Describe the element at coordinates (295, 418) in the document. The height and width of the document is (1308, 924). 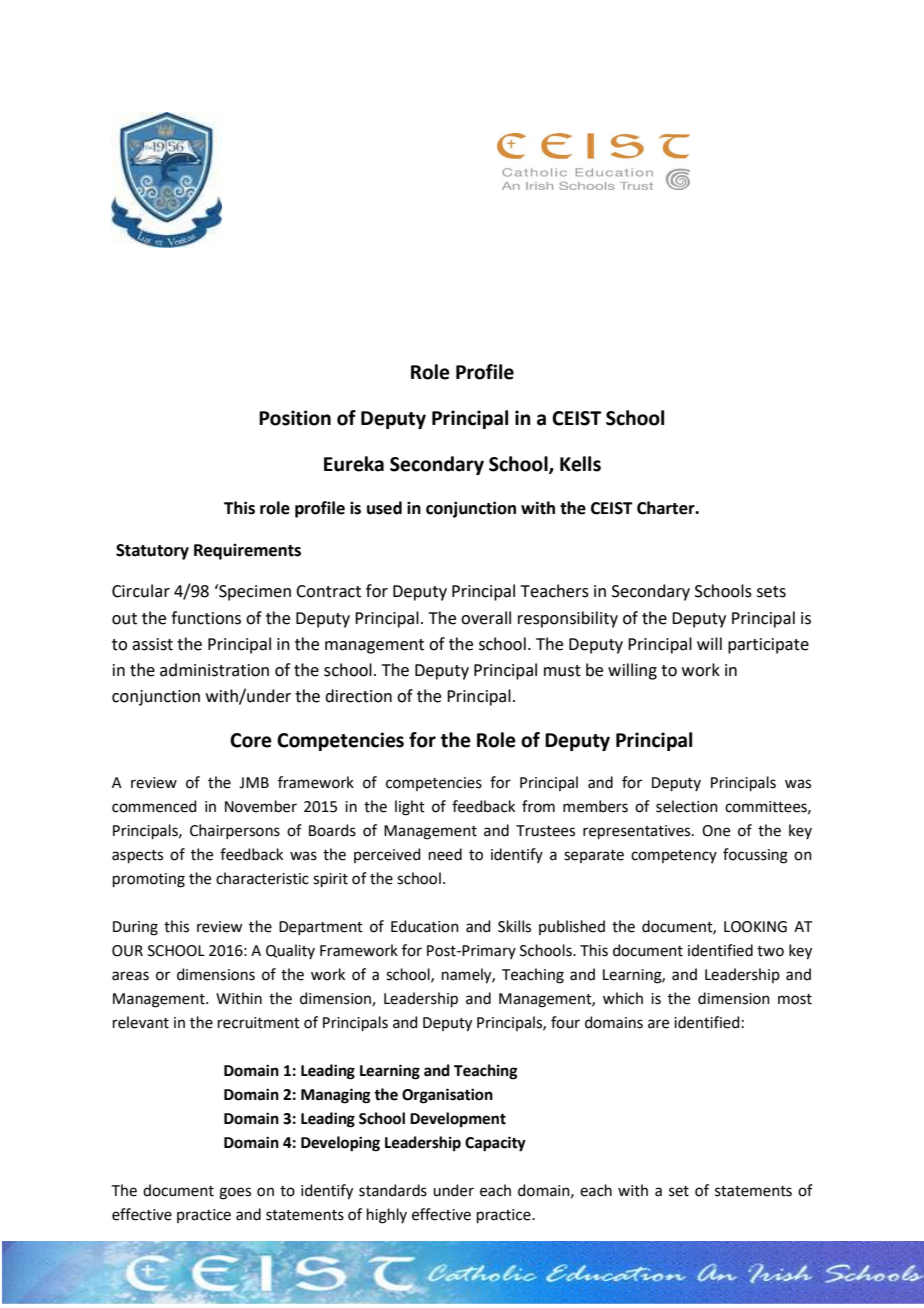
I see `Position` at that location.
